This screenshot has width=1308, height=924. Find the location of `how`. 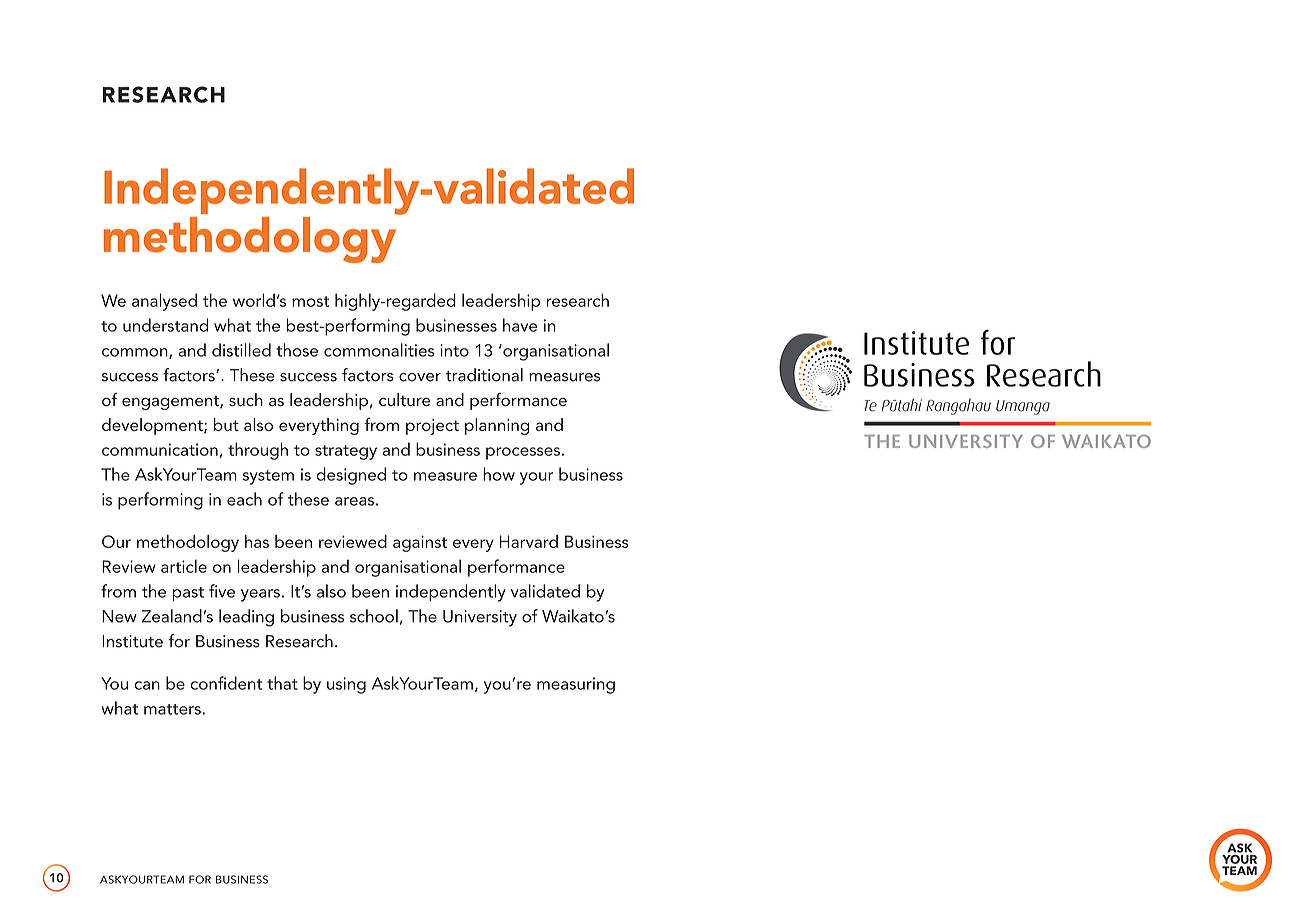

how is located at coordinates (499, 474).
